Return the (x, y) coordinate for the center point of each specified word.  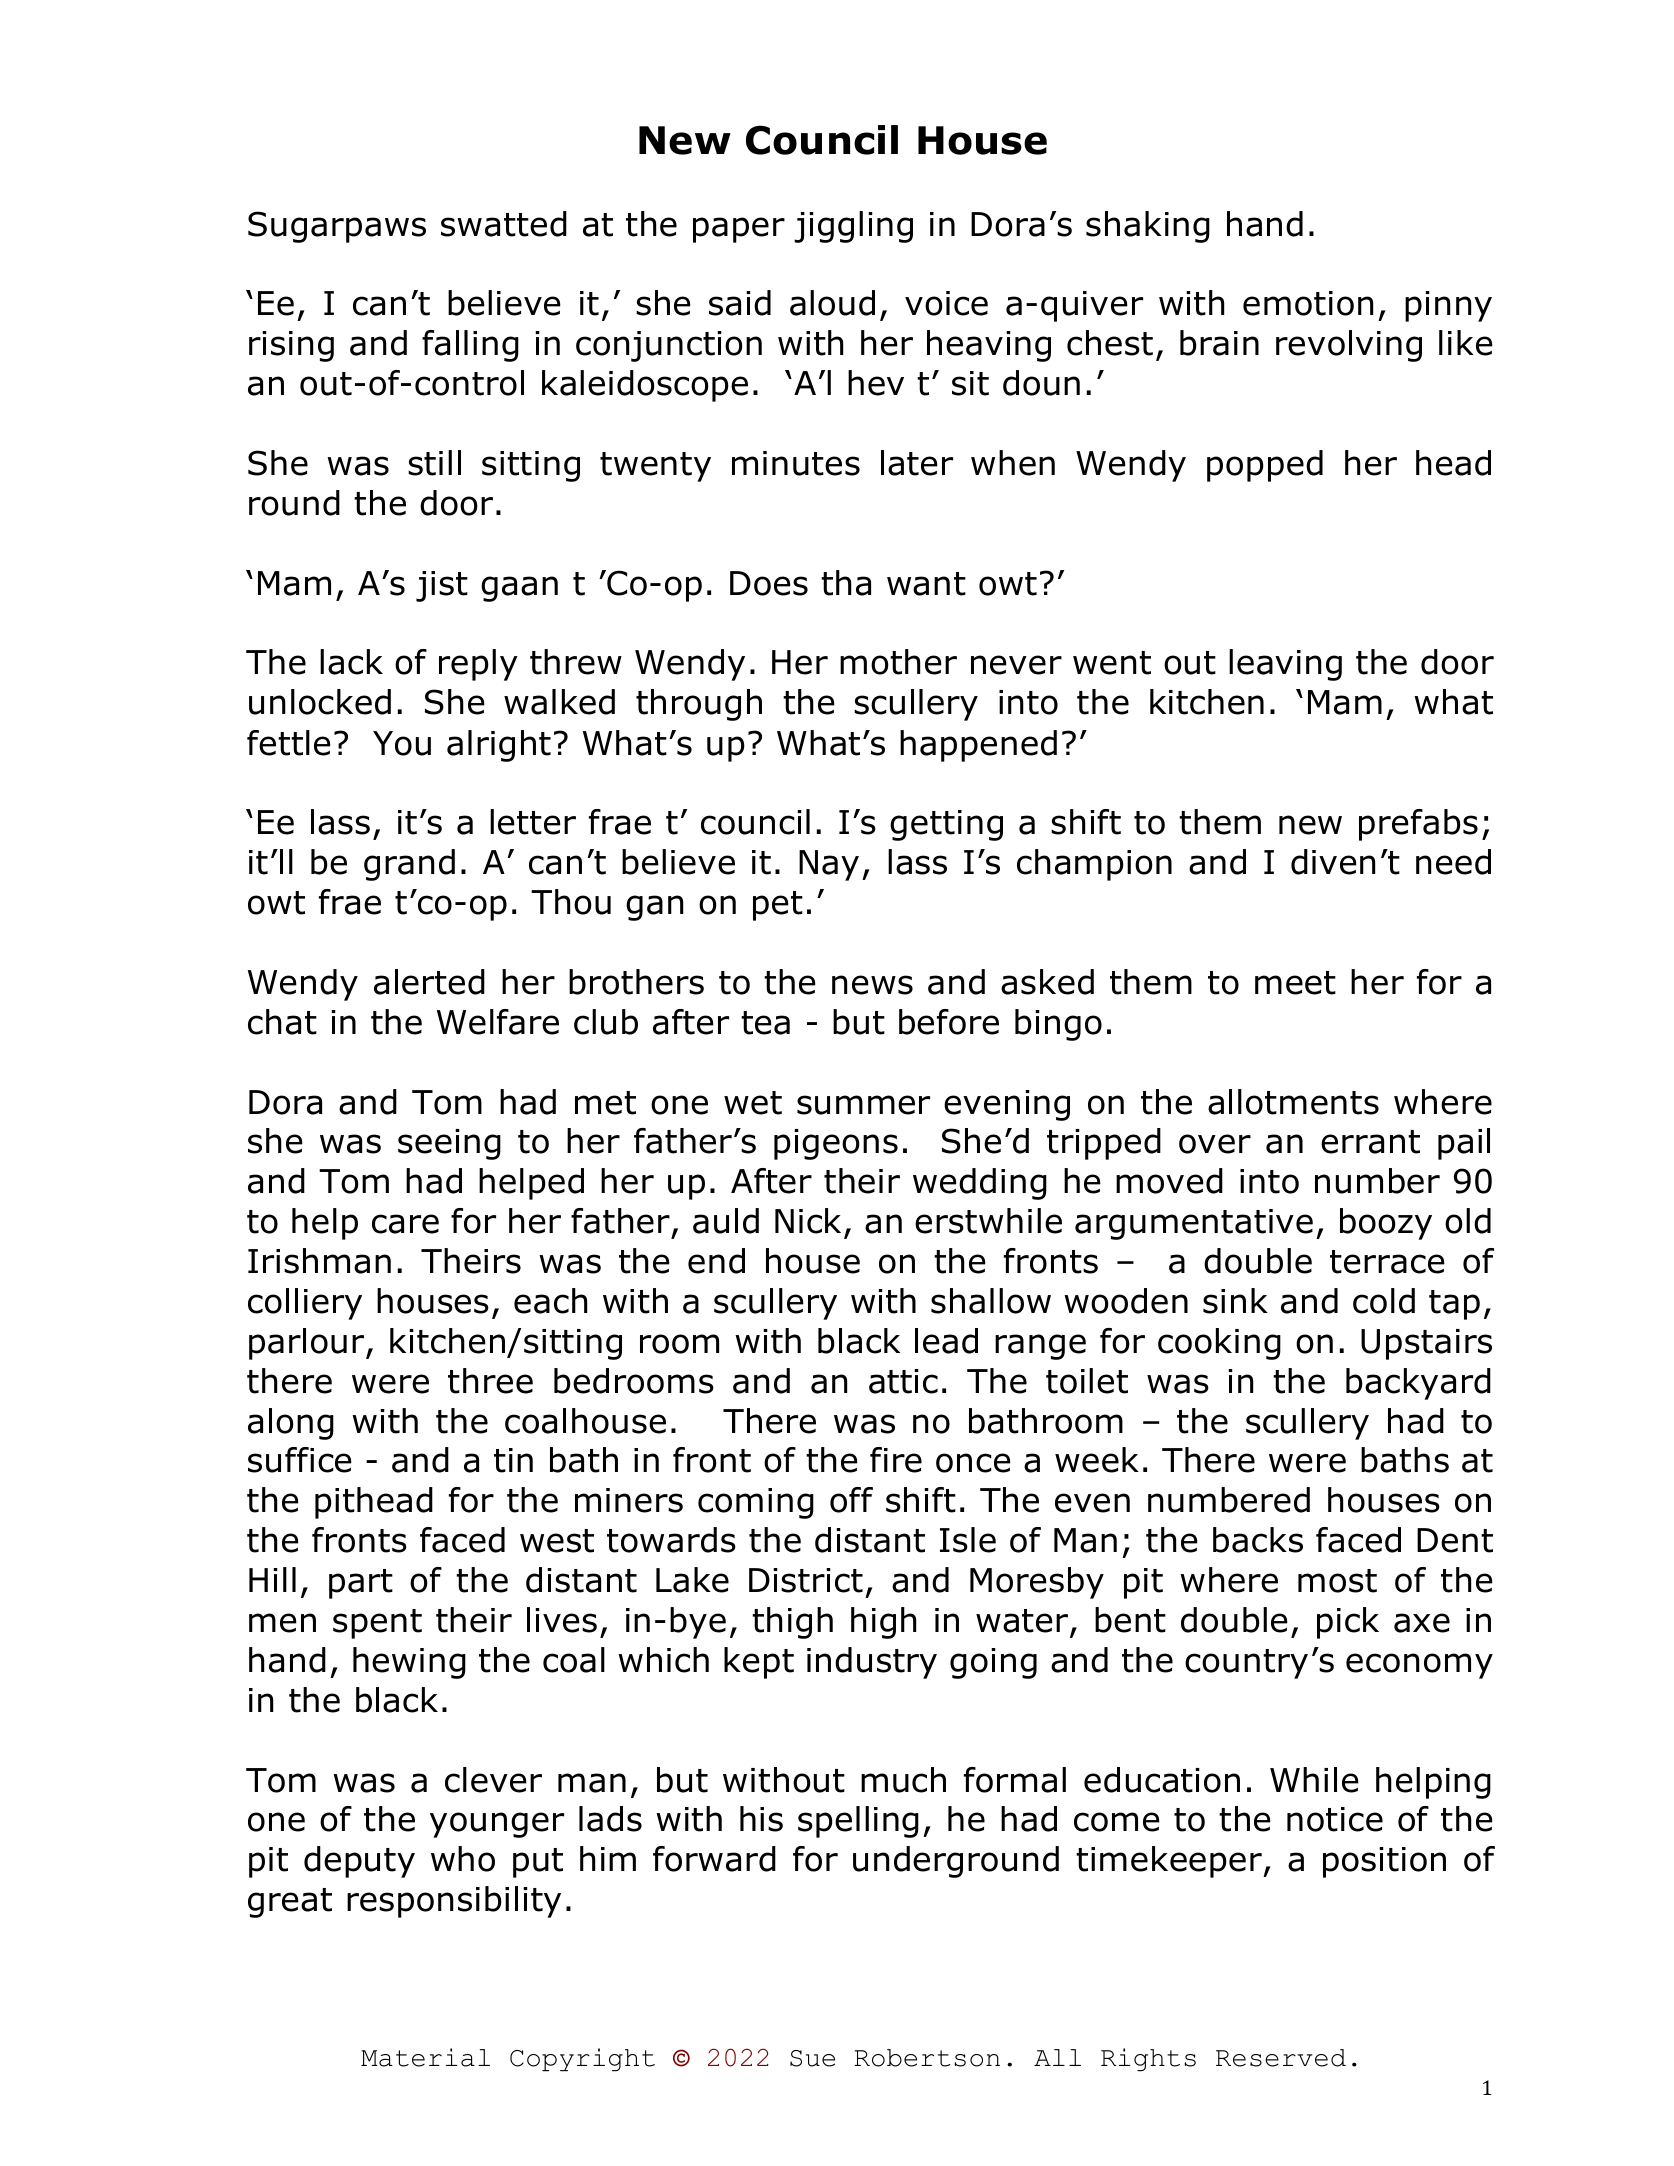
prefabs (1418, 825)
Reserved (1281, 2058)
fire (896, 1460)
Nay (829, 865)
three (490, 1381)
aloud (832, 303)
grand (409, 865)
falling (470, 346)
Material (425, 2057)
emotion (1308, 303)
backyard (1418, 1384)
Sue (812, 2058)
